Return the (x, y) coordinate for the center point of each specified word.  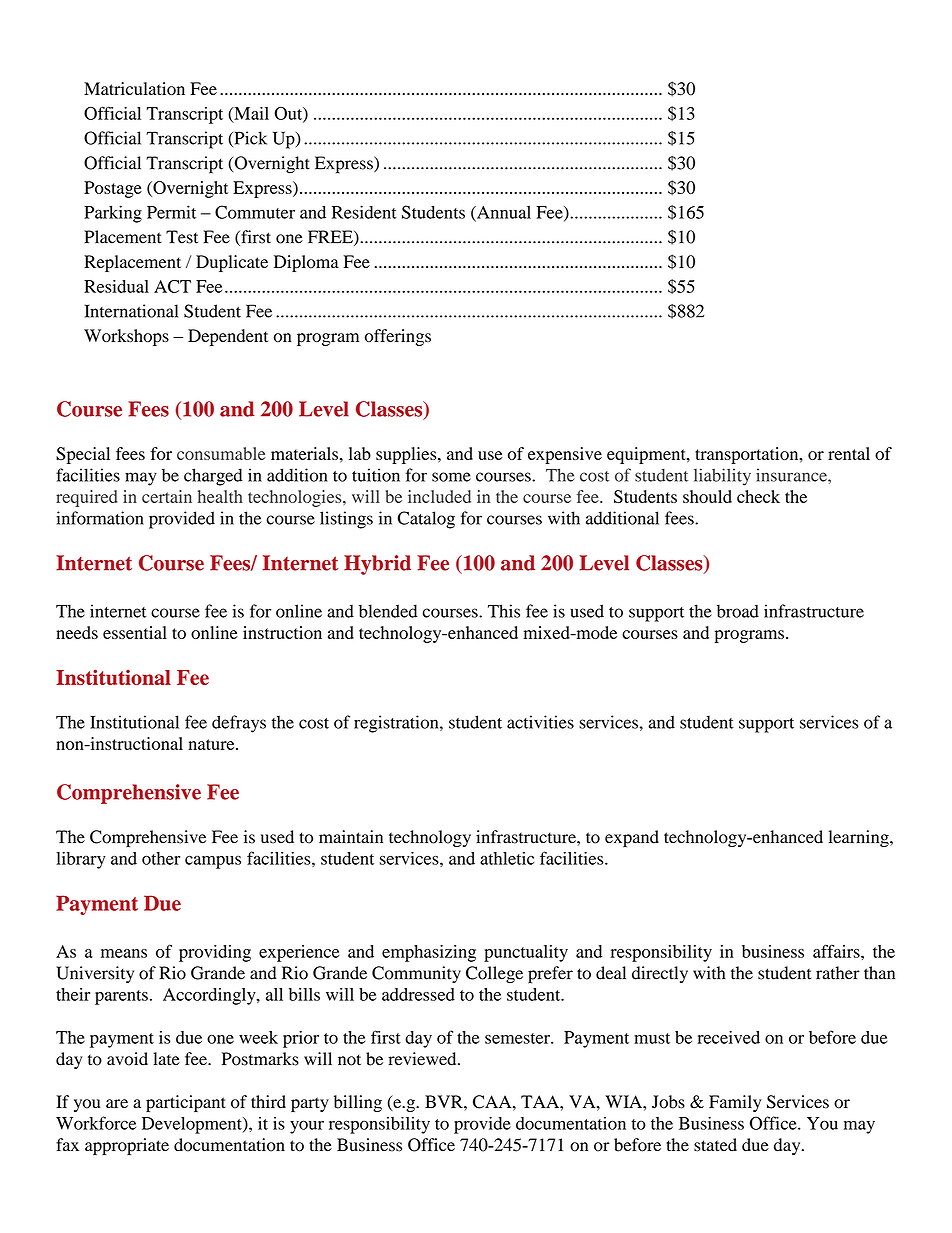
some (451, 477)
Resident (364, 212)
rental (849, 453)
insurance (792, 475)
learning (860, 838)
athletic (507, 858)
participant (186, 1103)
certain (167, 496)
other (161, 858)
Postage (113, 189)
